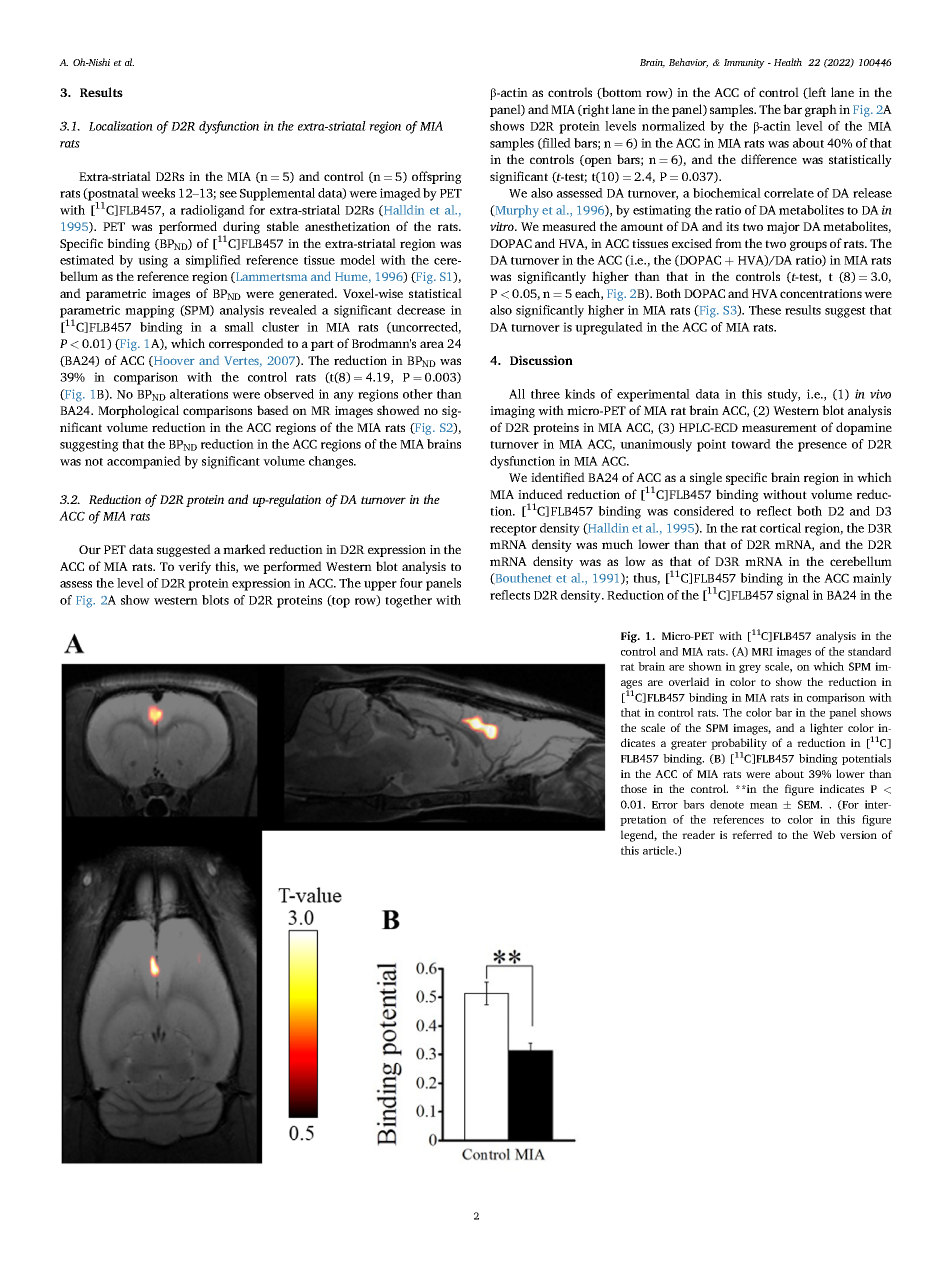  Describe the element at coordinates (408, 601) in the page. I see `together` at that location.
